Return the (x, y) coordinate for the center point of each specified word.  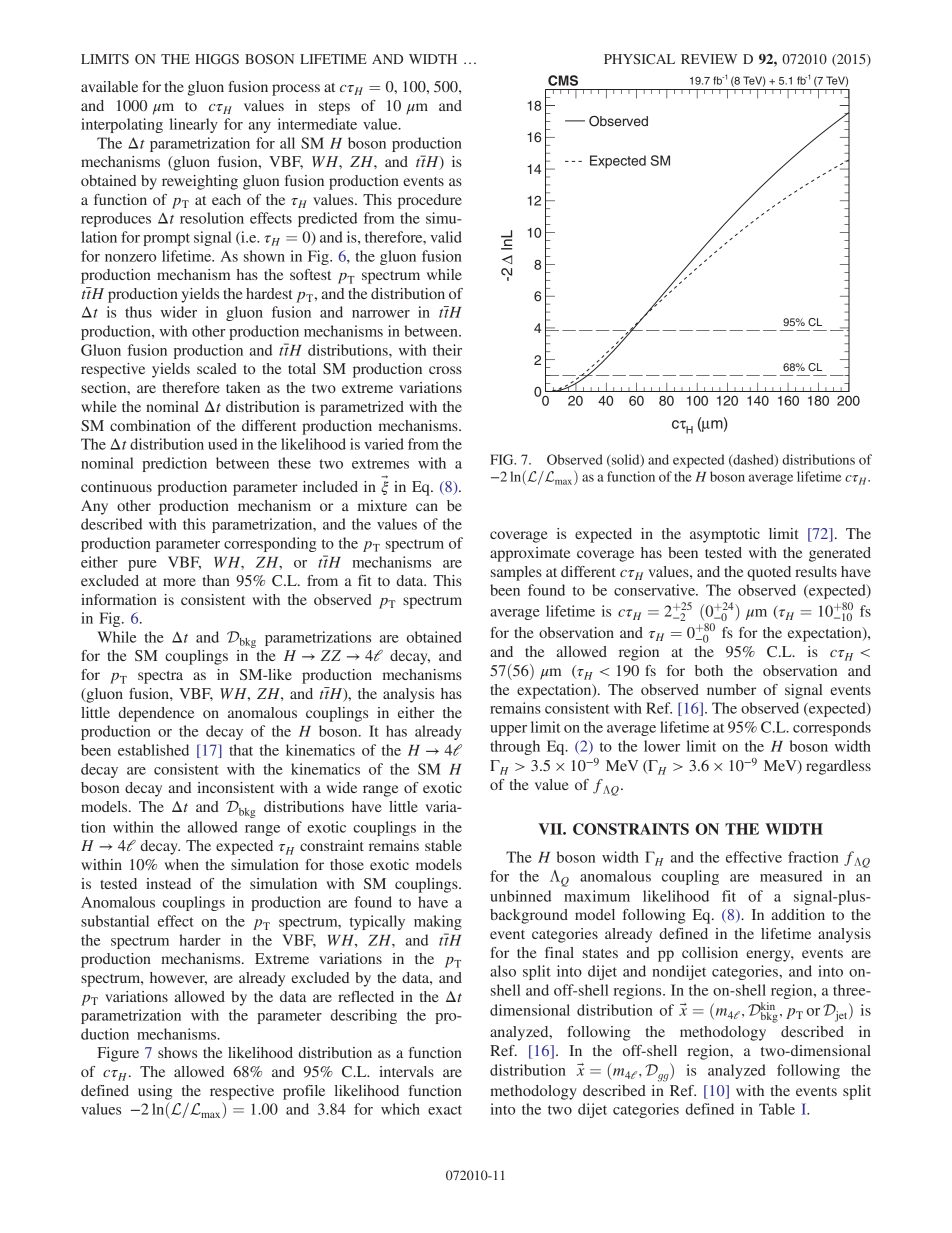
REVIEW (709, 59)
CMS (563, 80)
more (179, 582)
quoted (769, 573)
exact (445, 1110)
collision (710, 952)
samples (516, 573)
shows (177, 1052)
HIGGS (217, 59)
